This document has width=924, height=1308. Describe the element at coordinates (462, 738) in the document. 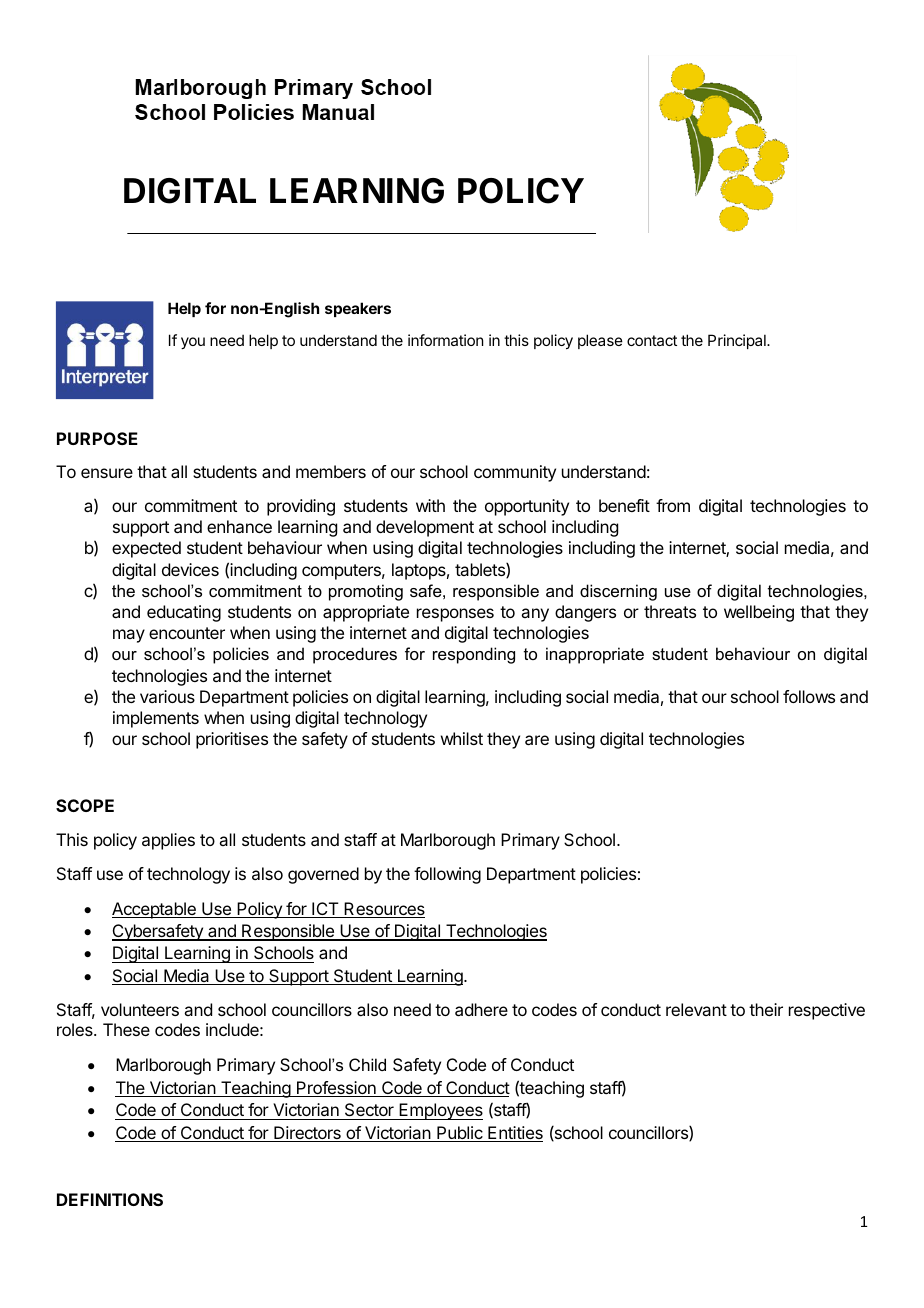

I see `whilst` at that location.
